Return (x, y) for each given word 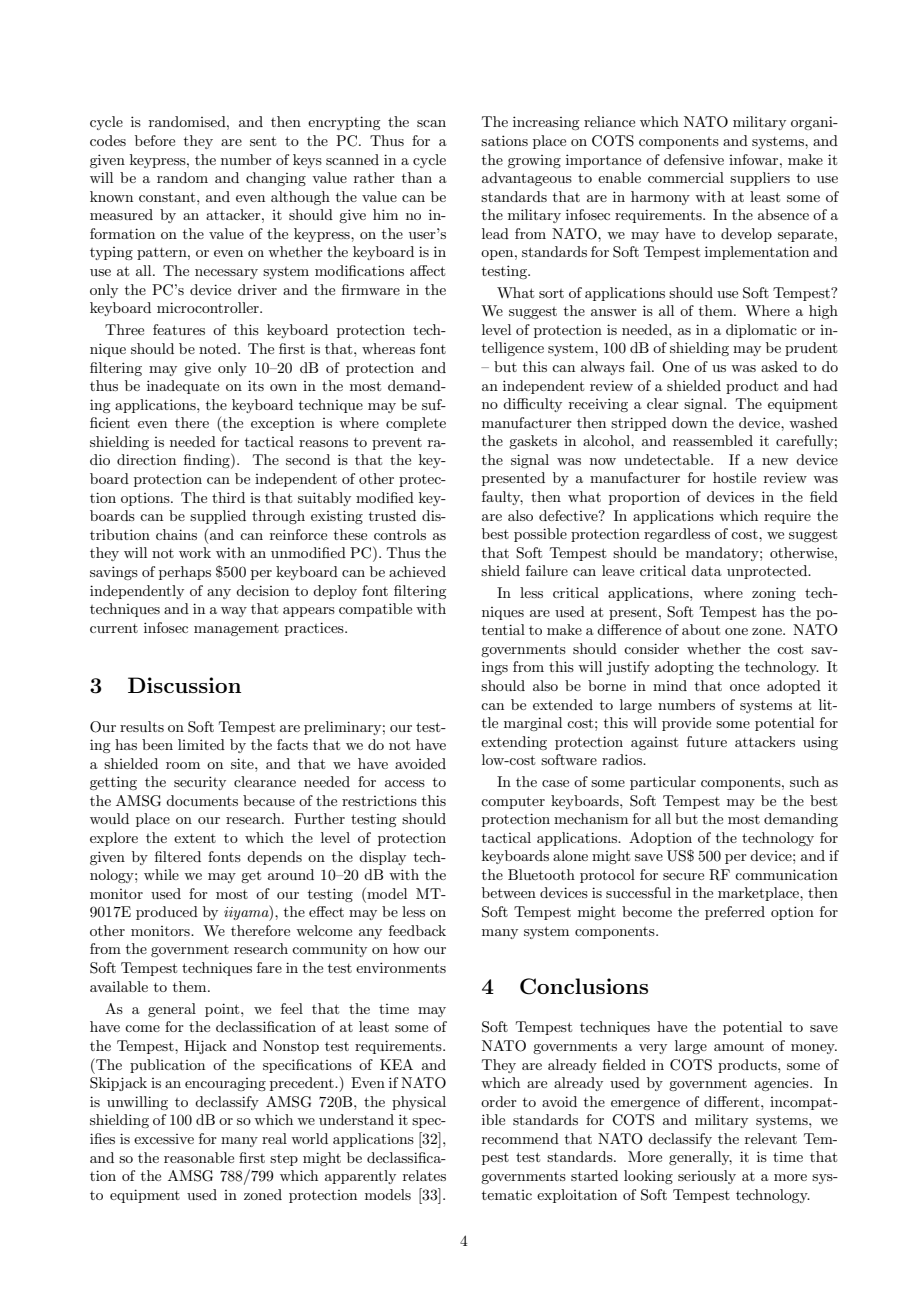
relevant (771, 1138)
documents (202, 800)
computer (513, 802)
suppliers (760, 179)
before (155, 140)
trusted (392, 515)
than (417, 177)
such (804, 781)
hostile (734, 477)
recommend (520, 1138)
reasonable (199, 1157)
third (228, 497)
